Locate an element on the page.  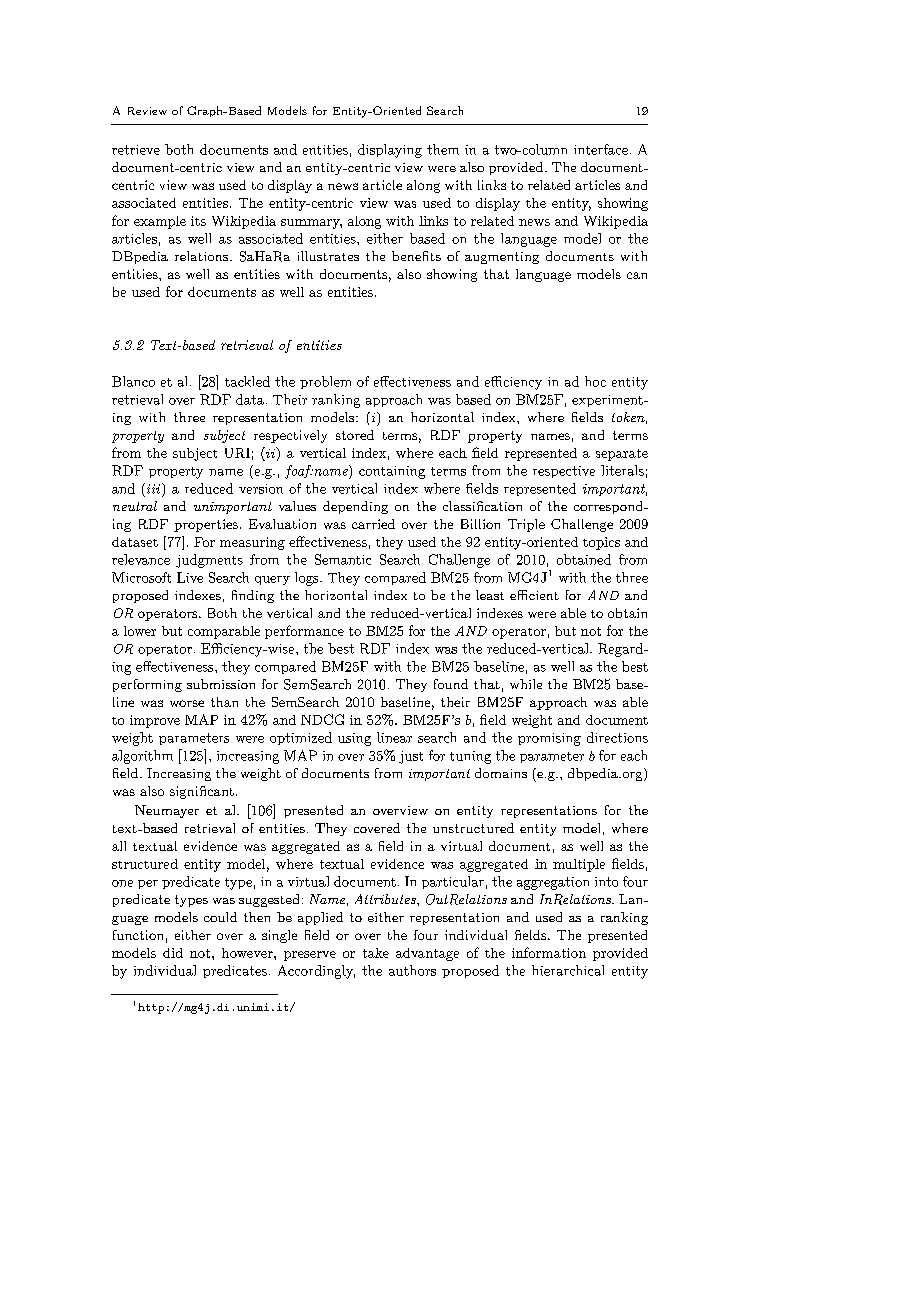
performance is located at coordinates (304, 632).
